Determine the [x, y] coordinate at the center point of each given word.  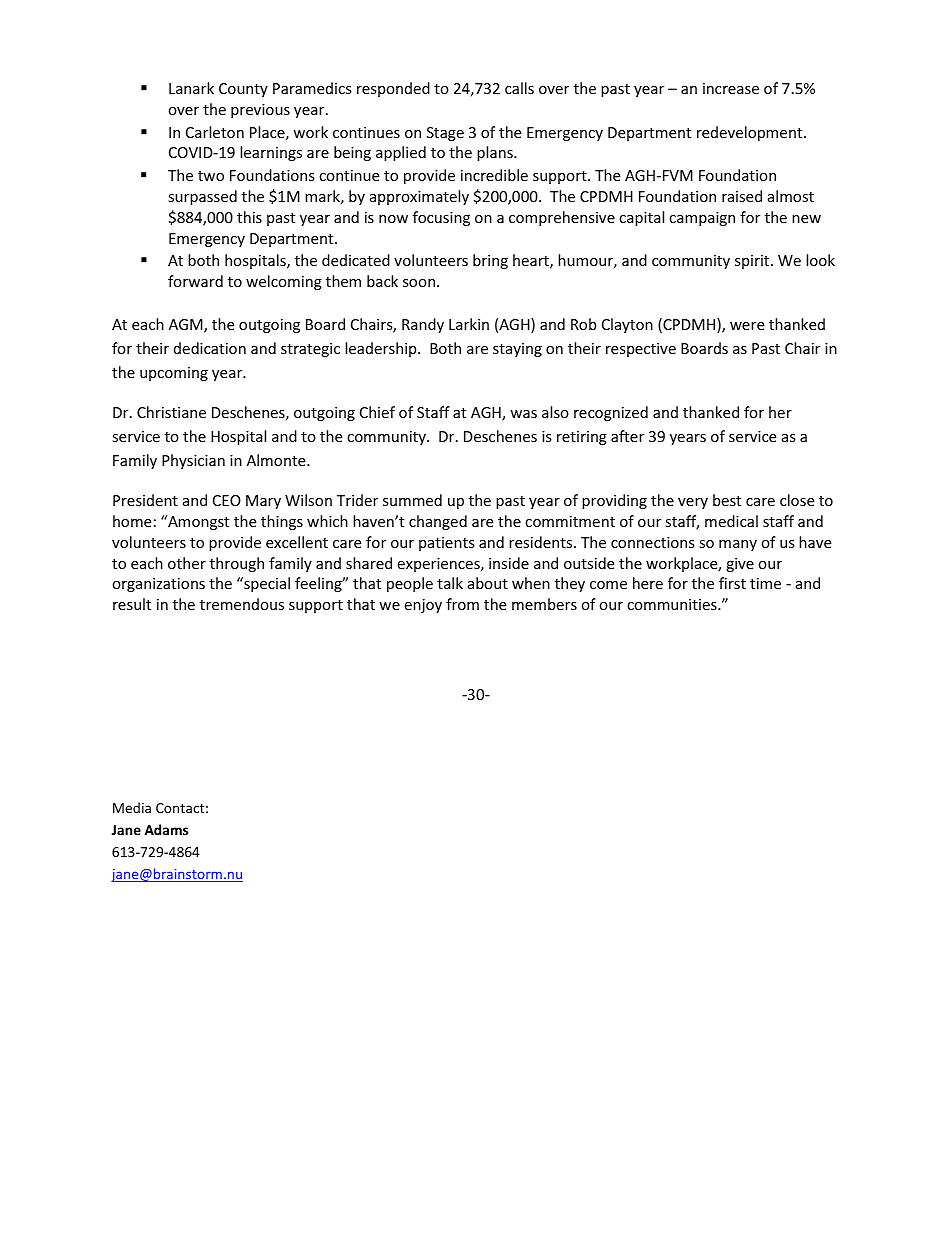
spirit [753, 262]
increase [731, 88]
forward [195, 281]
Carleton [215, 132]
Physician [193, 461]
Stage [445, 134]
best [727, 500]
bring [490, 261]
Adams [166, 829]
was [523, 414]
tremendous [242, 604]
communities [673, 604]
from [462, 604]
